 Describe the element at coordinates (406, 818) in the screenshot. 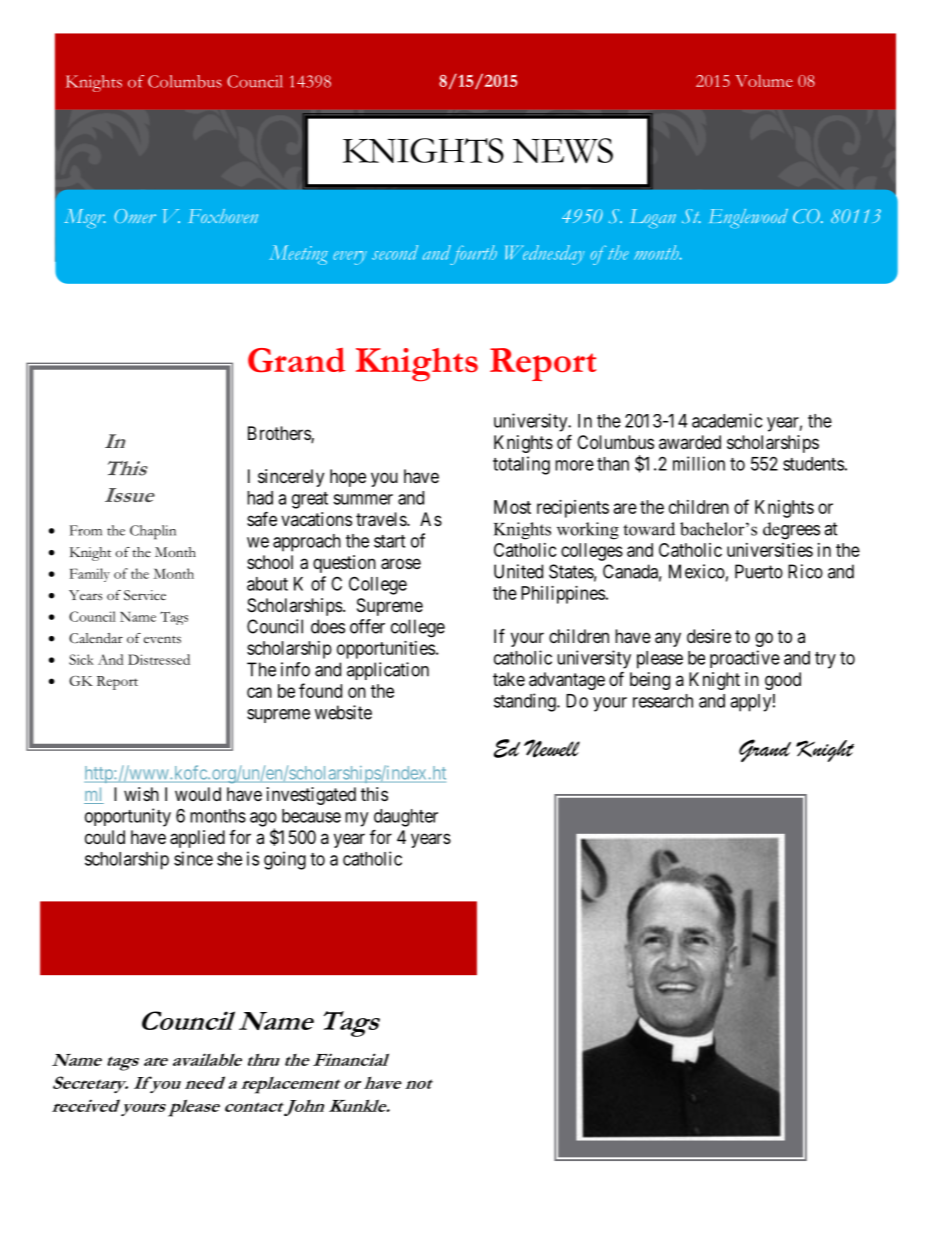

I see `daughter` at that location.
